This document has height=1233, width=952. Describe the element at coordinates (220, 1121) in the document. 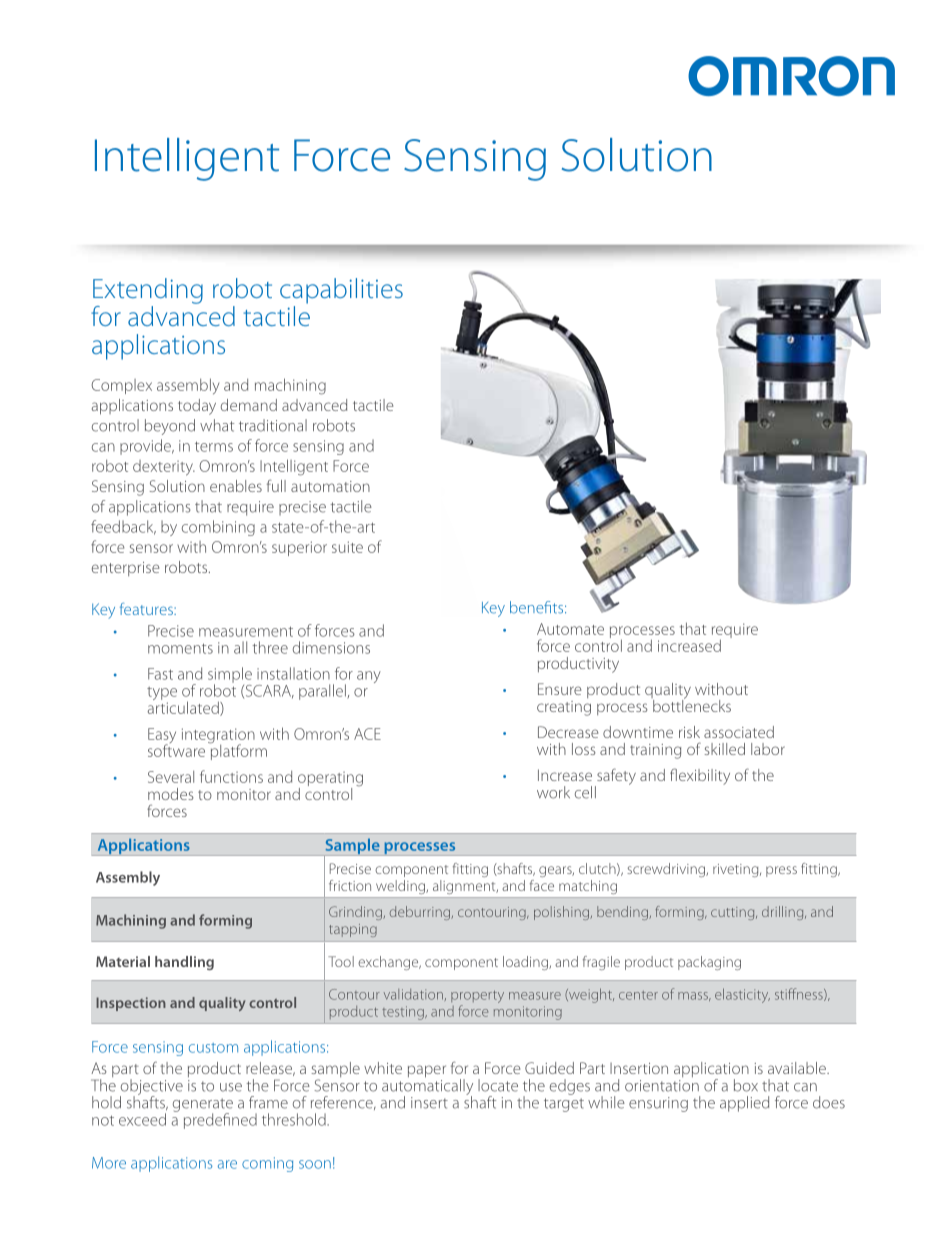

I see `predefined` at that location.
